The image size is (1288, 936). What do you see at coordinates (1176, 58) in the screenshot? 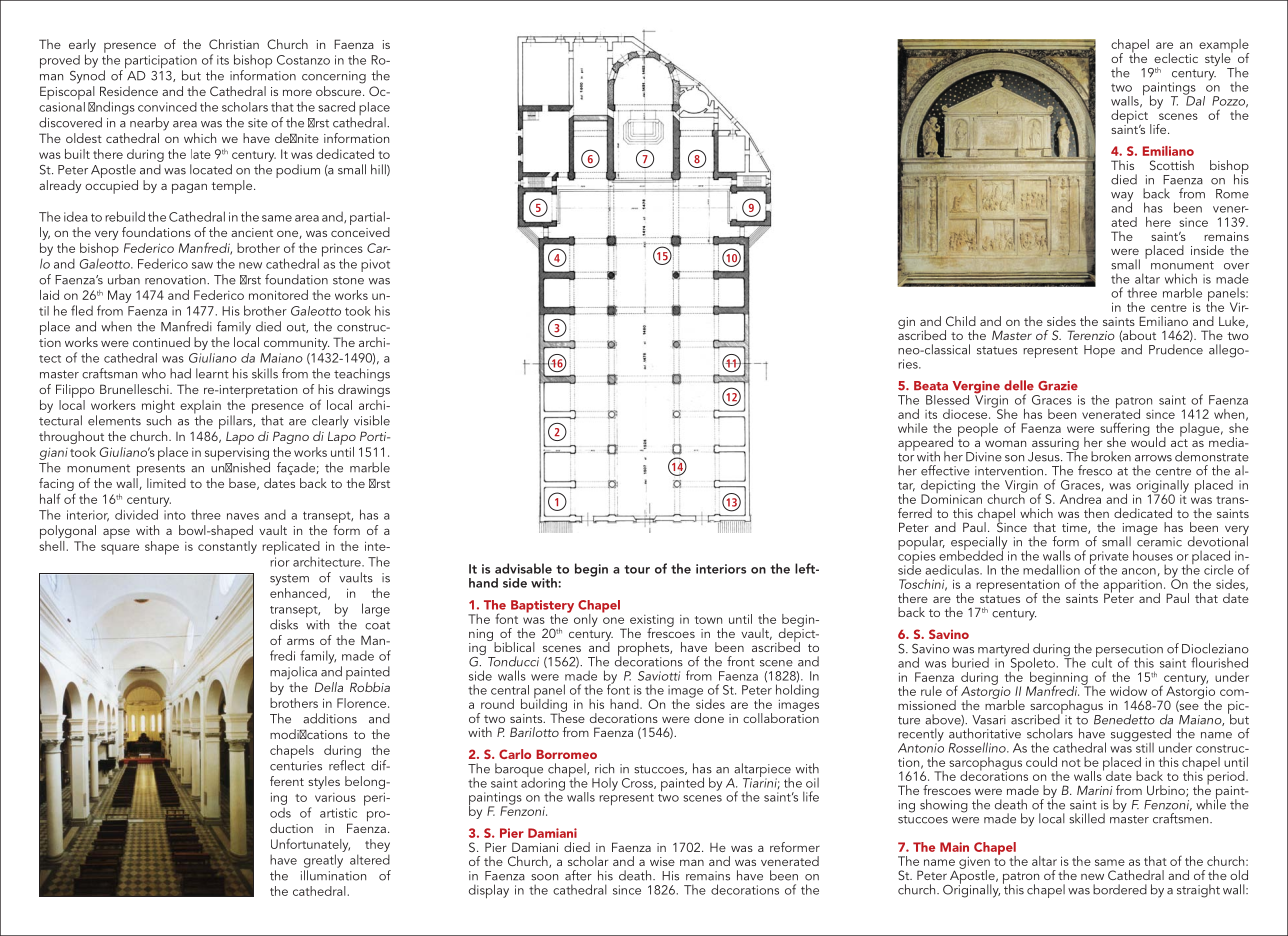
I see `eclectic` at bounding box center [1176, 58].
